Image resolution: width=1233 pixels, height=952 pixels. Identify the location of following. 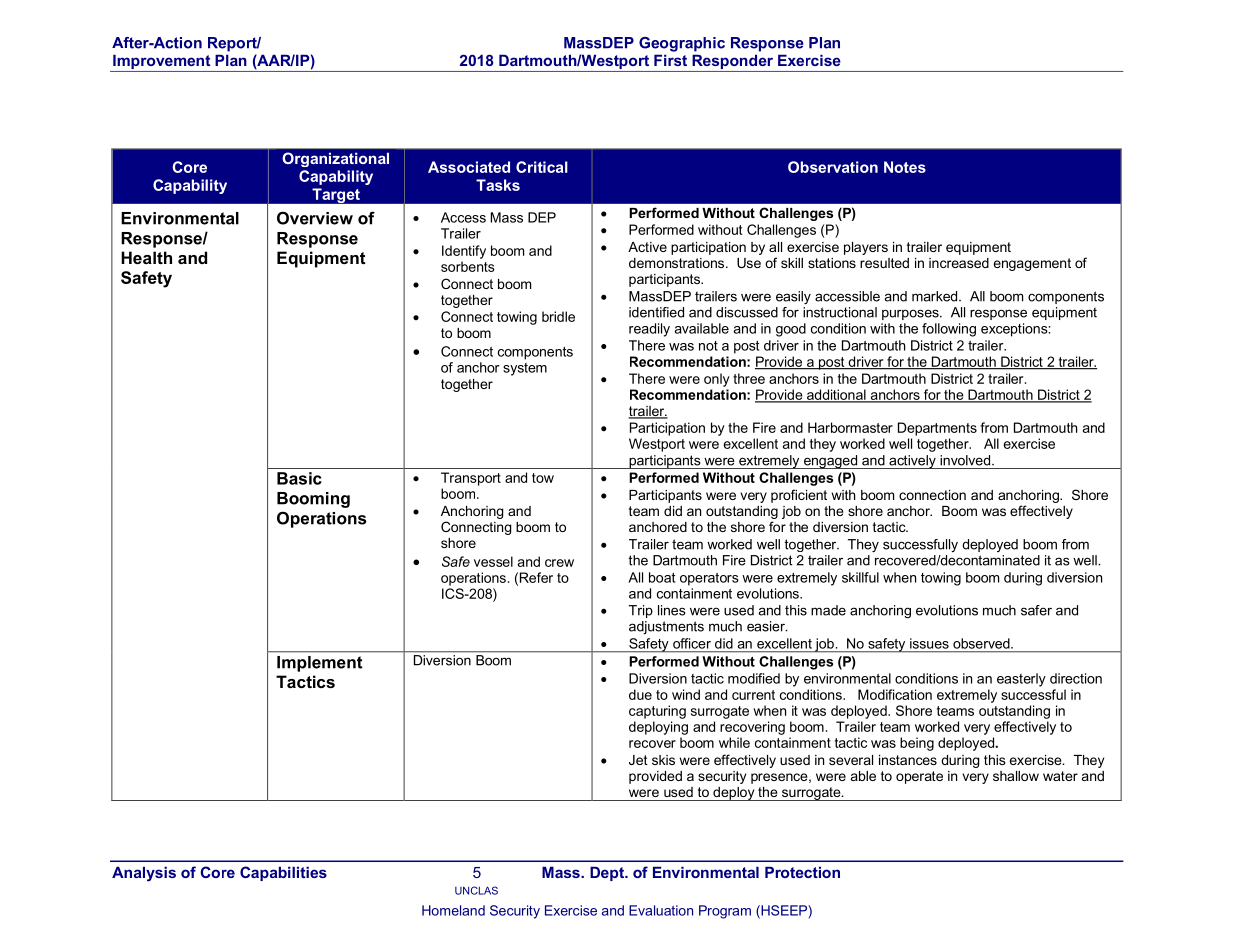
(949, 330).
